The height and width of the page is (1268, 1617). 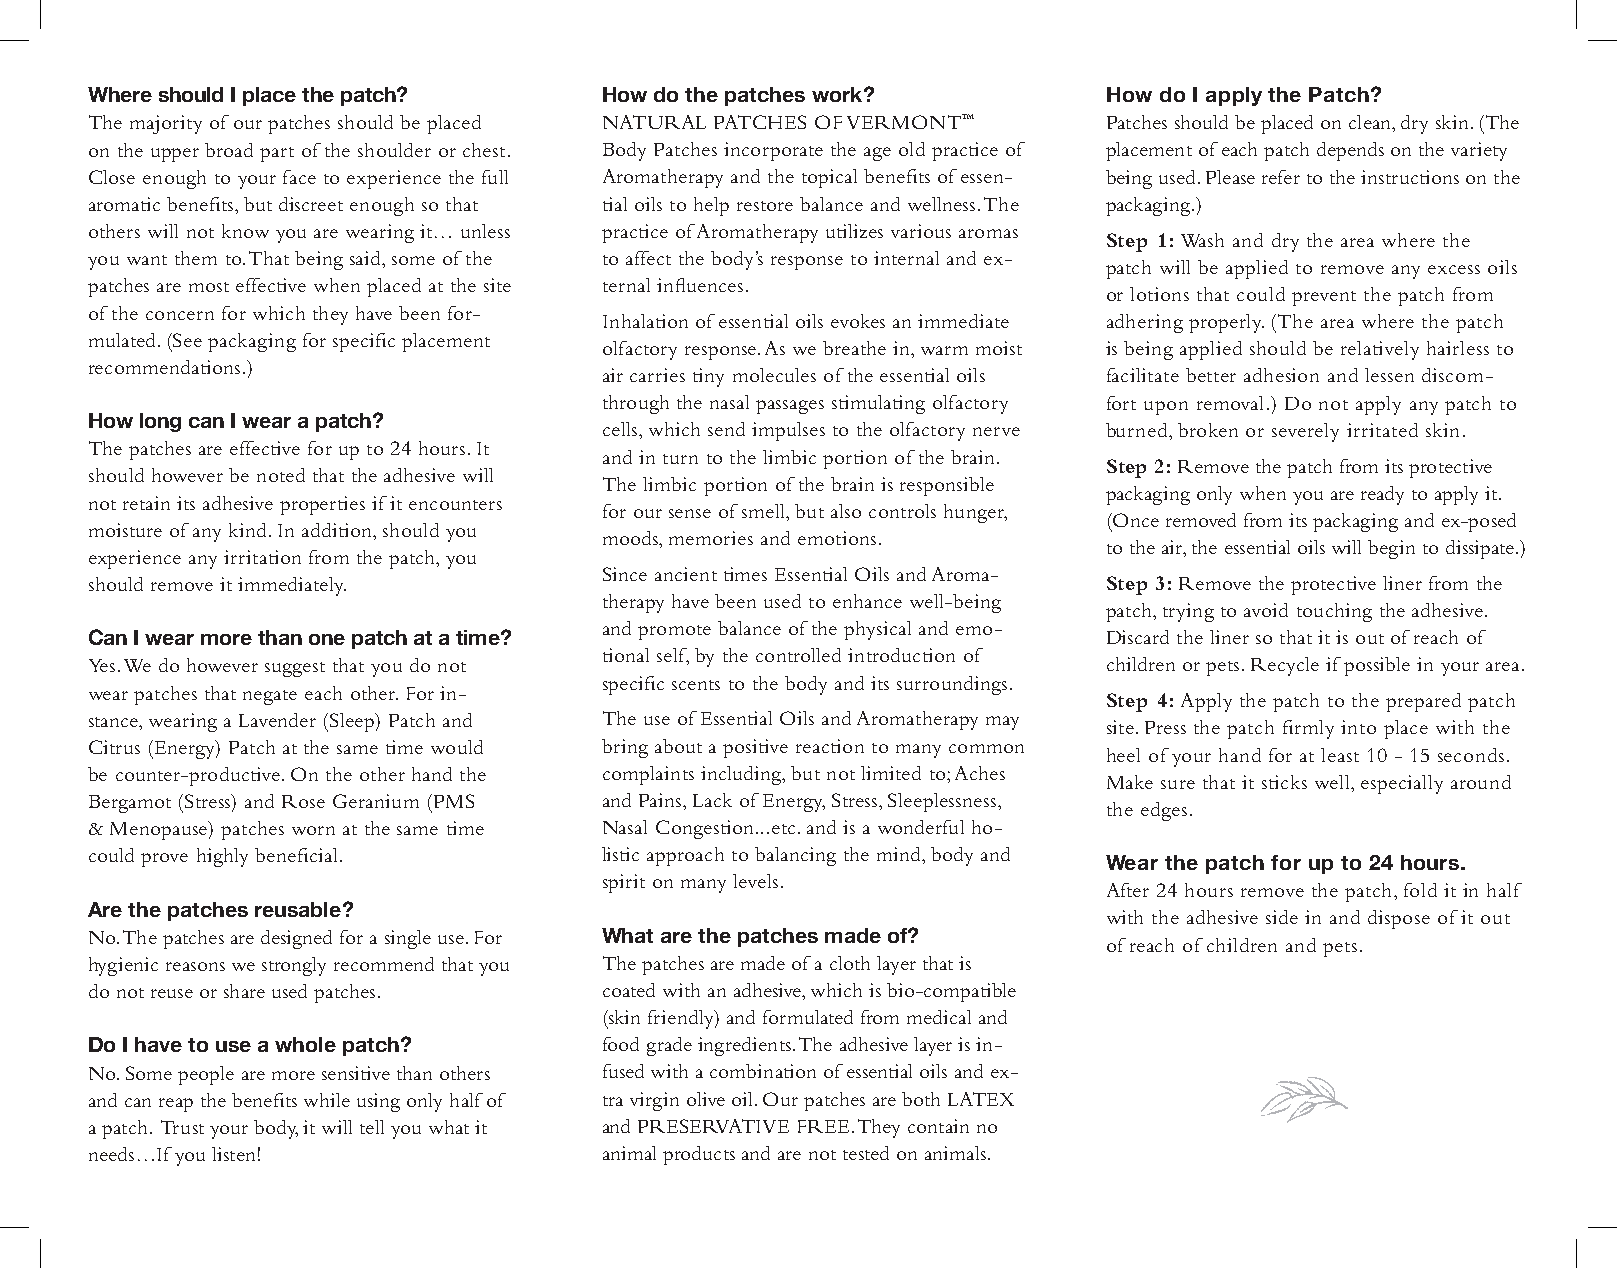 I want to click on incorporate, so click(x=773, y=151).
